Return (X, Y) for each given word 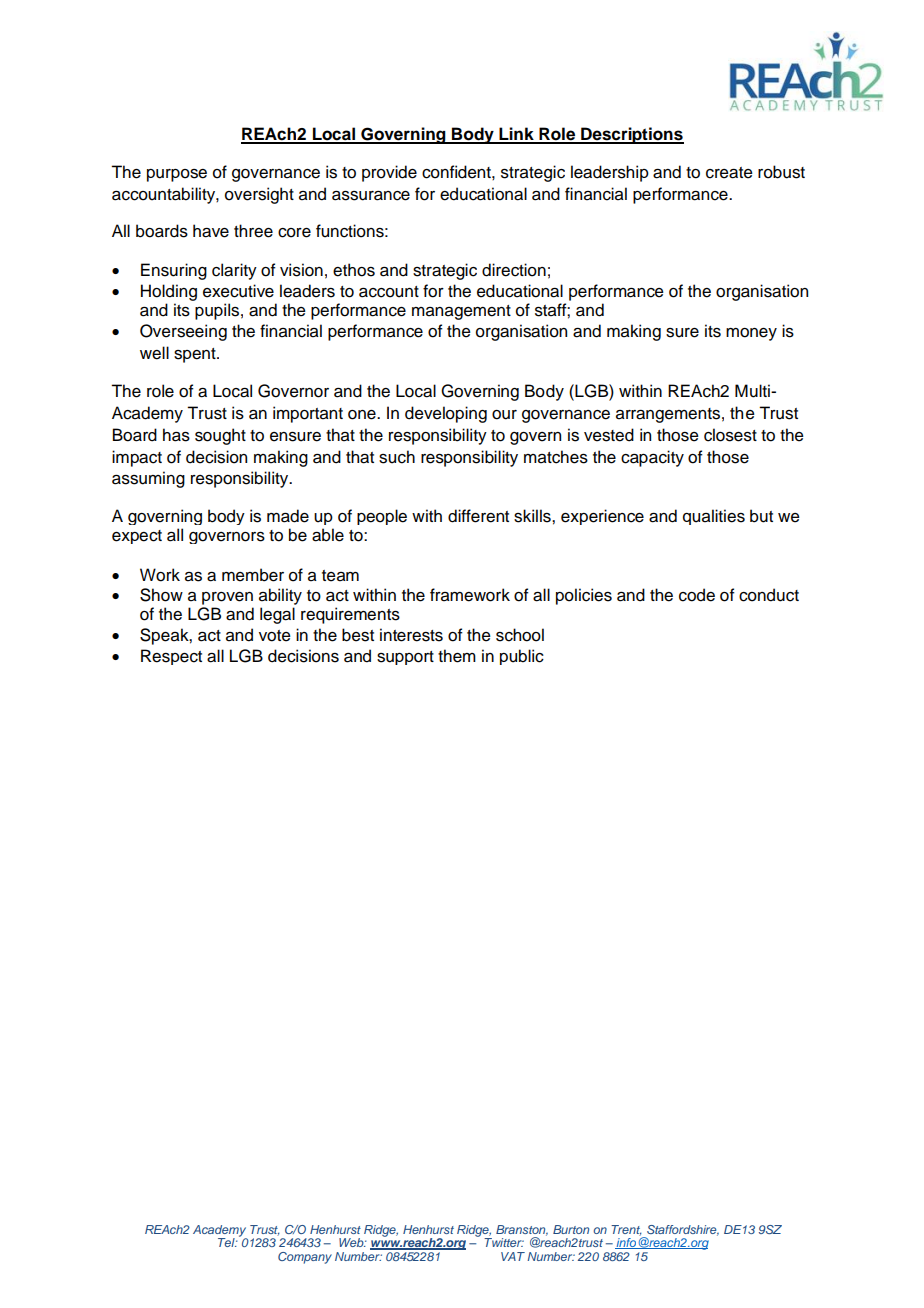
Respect (171, 657)
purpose (177, 175)
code (697, 595)
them (457, 656)
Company (305, 1258)
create (729, 173)
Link (516, 135)
